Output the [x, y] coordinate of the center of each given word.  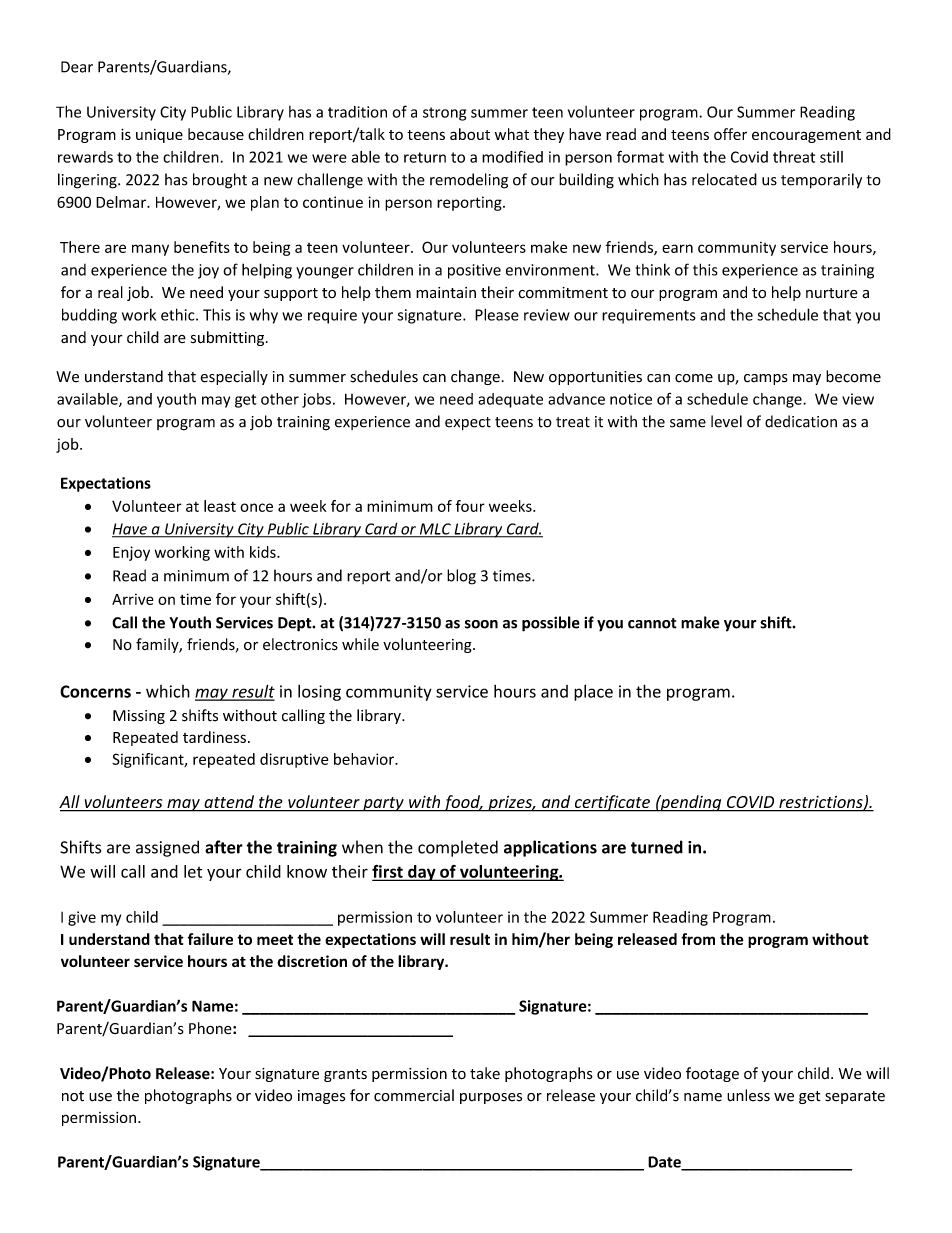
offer [730, 134]
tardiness [214, 737]
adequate [510, 400]
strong [444, 114]
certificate [612, 803]
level [726, 421]
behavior [365, 759]
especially [234, 377]
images [321, 1097]
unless [748, 1095]
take [485, 1073]
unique [159, 136]
